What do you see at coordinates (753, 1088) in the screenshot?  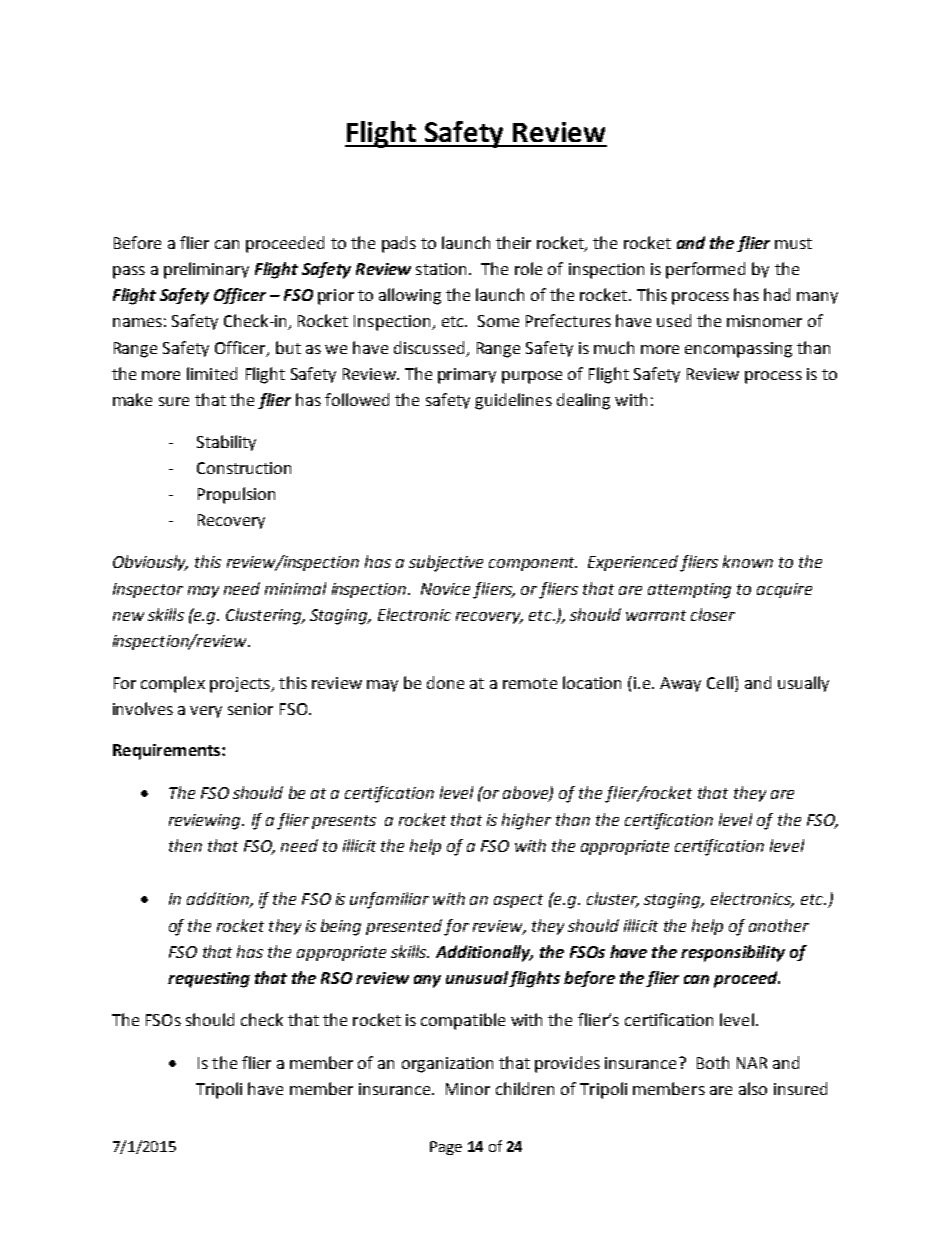 I see `also` at bounding box center [753, 1088].
